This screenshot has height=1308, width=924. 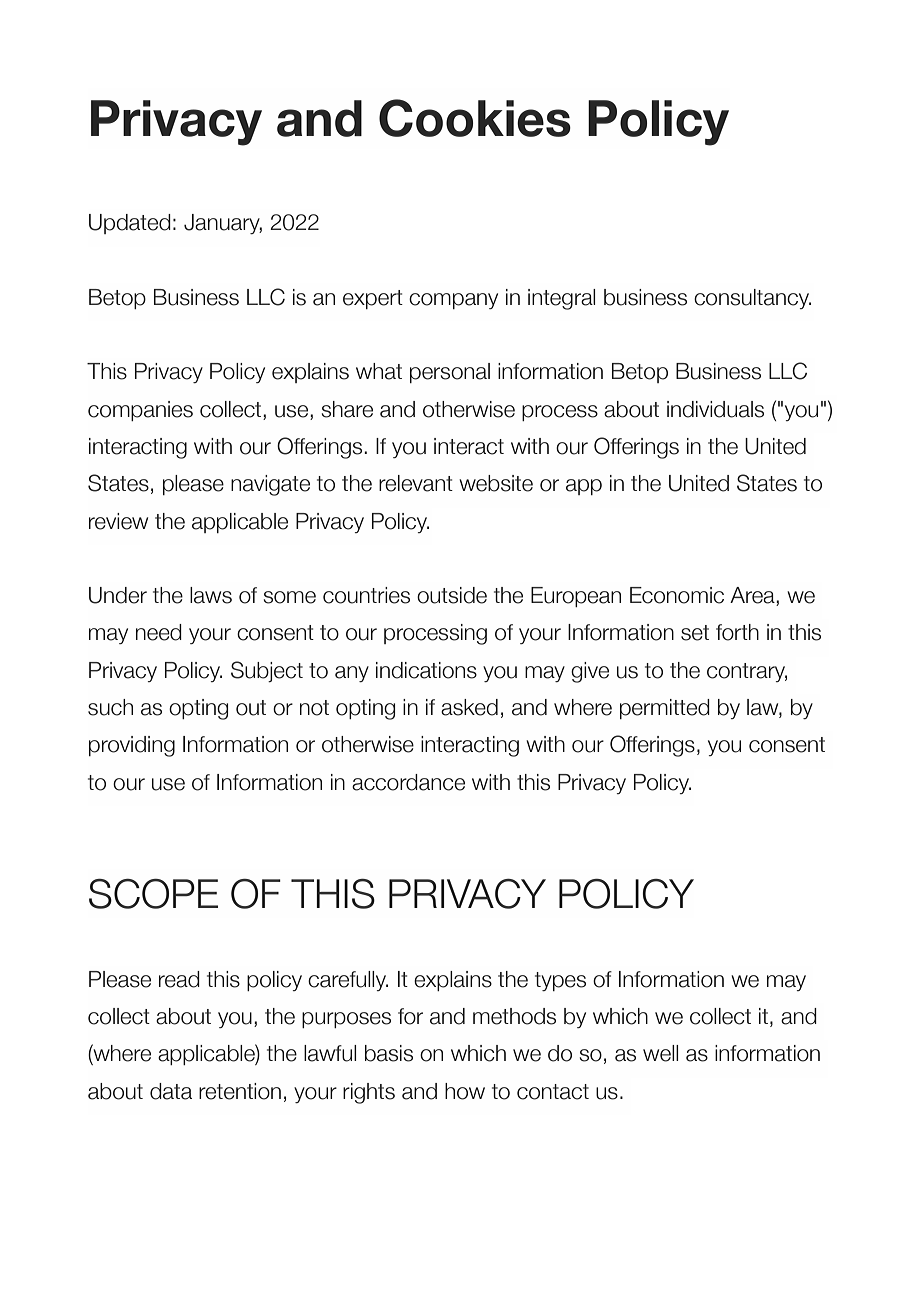 I want to click on Updated, so click(x=130, y=224).
